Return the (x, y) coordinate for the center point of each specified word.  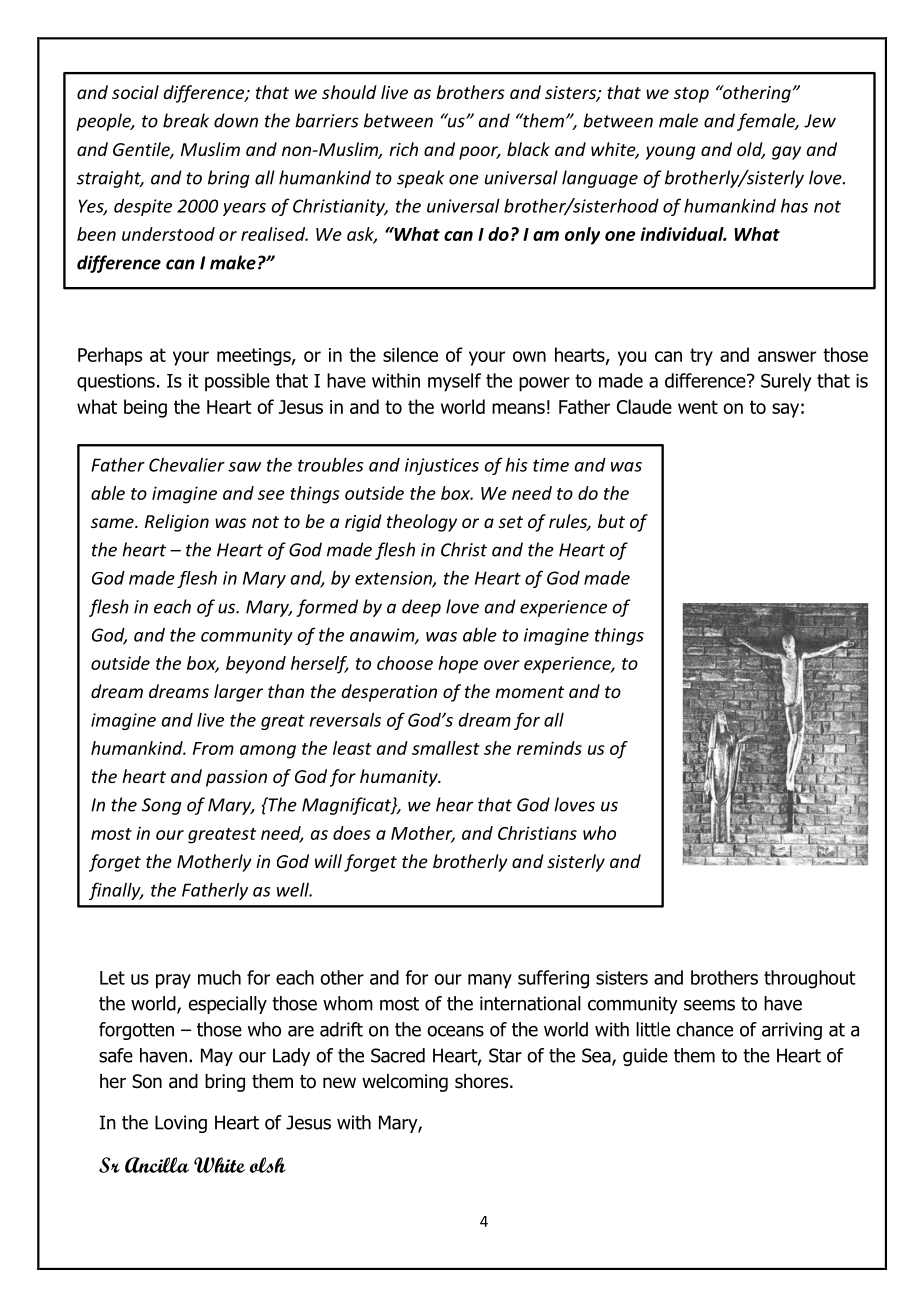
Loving (181, 1124)
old (751, 150)
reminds (549, 748)
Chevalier (187, 465)
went (698, 407)
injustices (442, 466)
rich (403, 149)
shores (483, 1081)
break (186, 120)
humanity (400, 778)
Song (161, 806)
